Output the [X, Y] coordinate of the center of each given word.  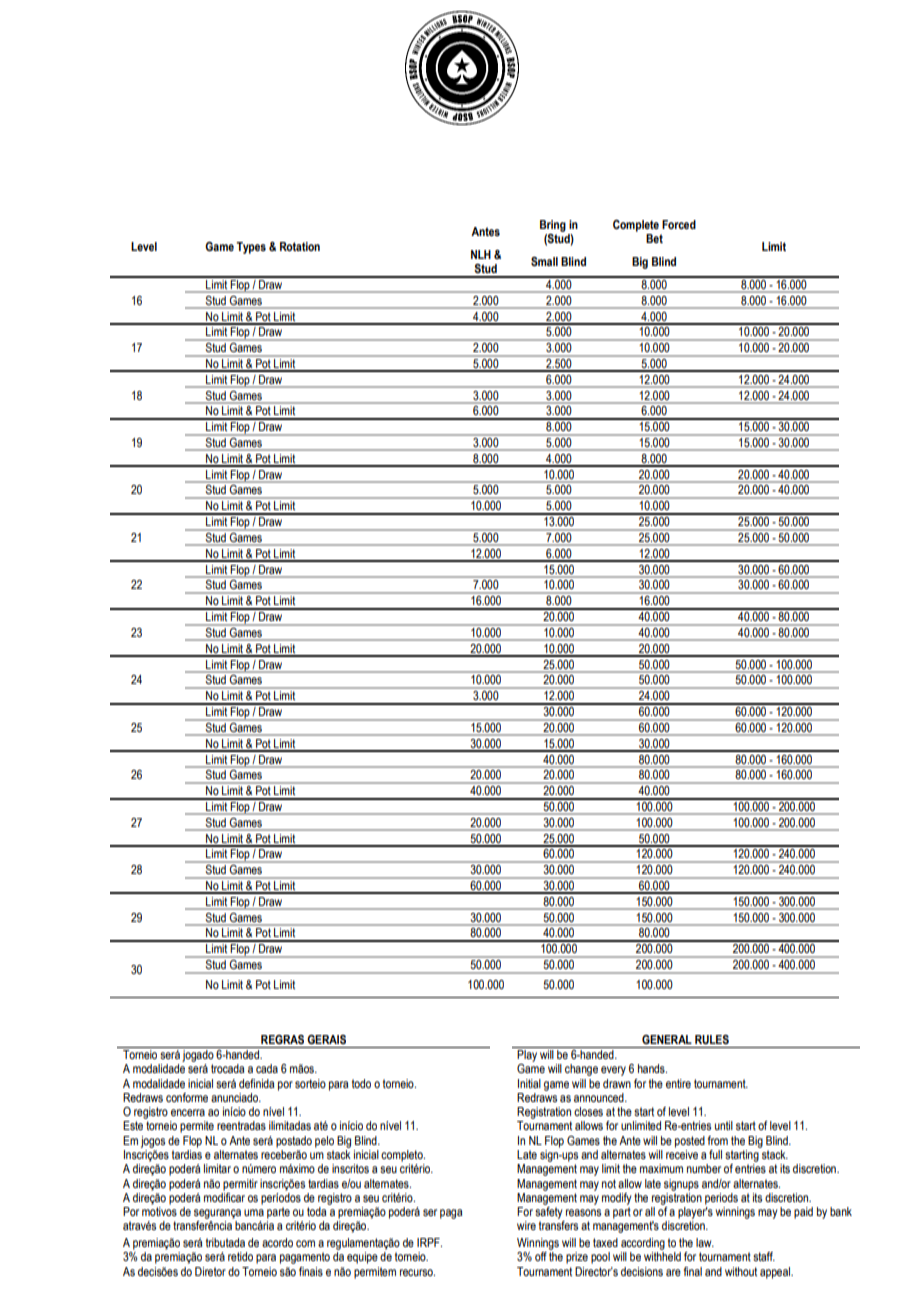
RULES [712, 1040]
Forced [679, 224]
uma [254, 1212]
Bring [553, 226]
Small [544, 261]
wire [526, 1225]
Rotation [300, 246]
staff [764, 1256]
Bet [654, 238]
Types [251, 248]
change [581, 1070]
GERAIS [326, 1039]
